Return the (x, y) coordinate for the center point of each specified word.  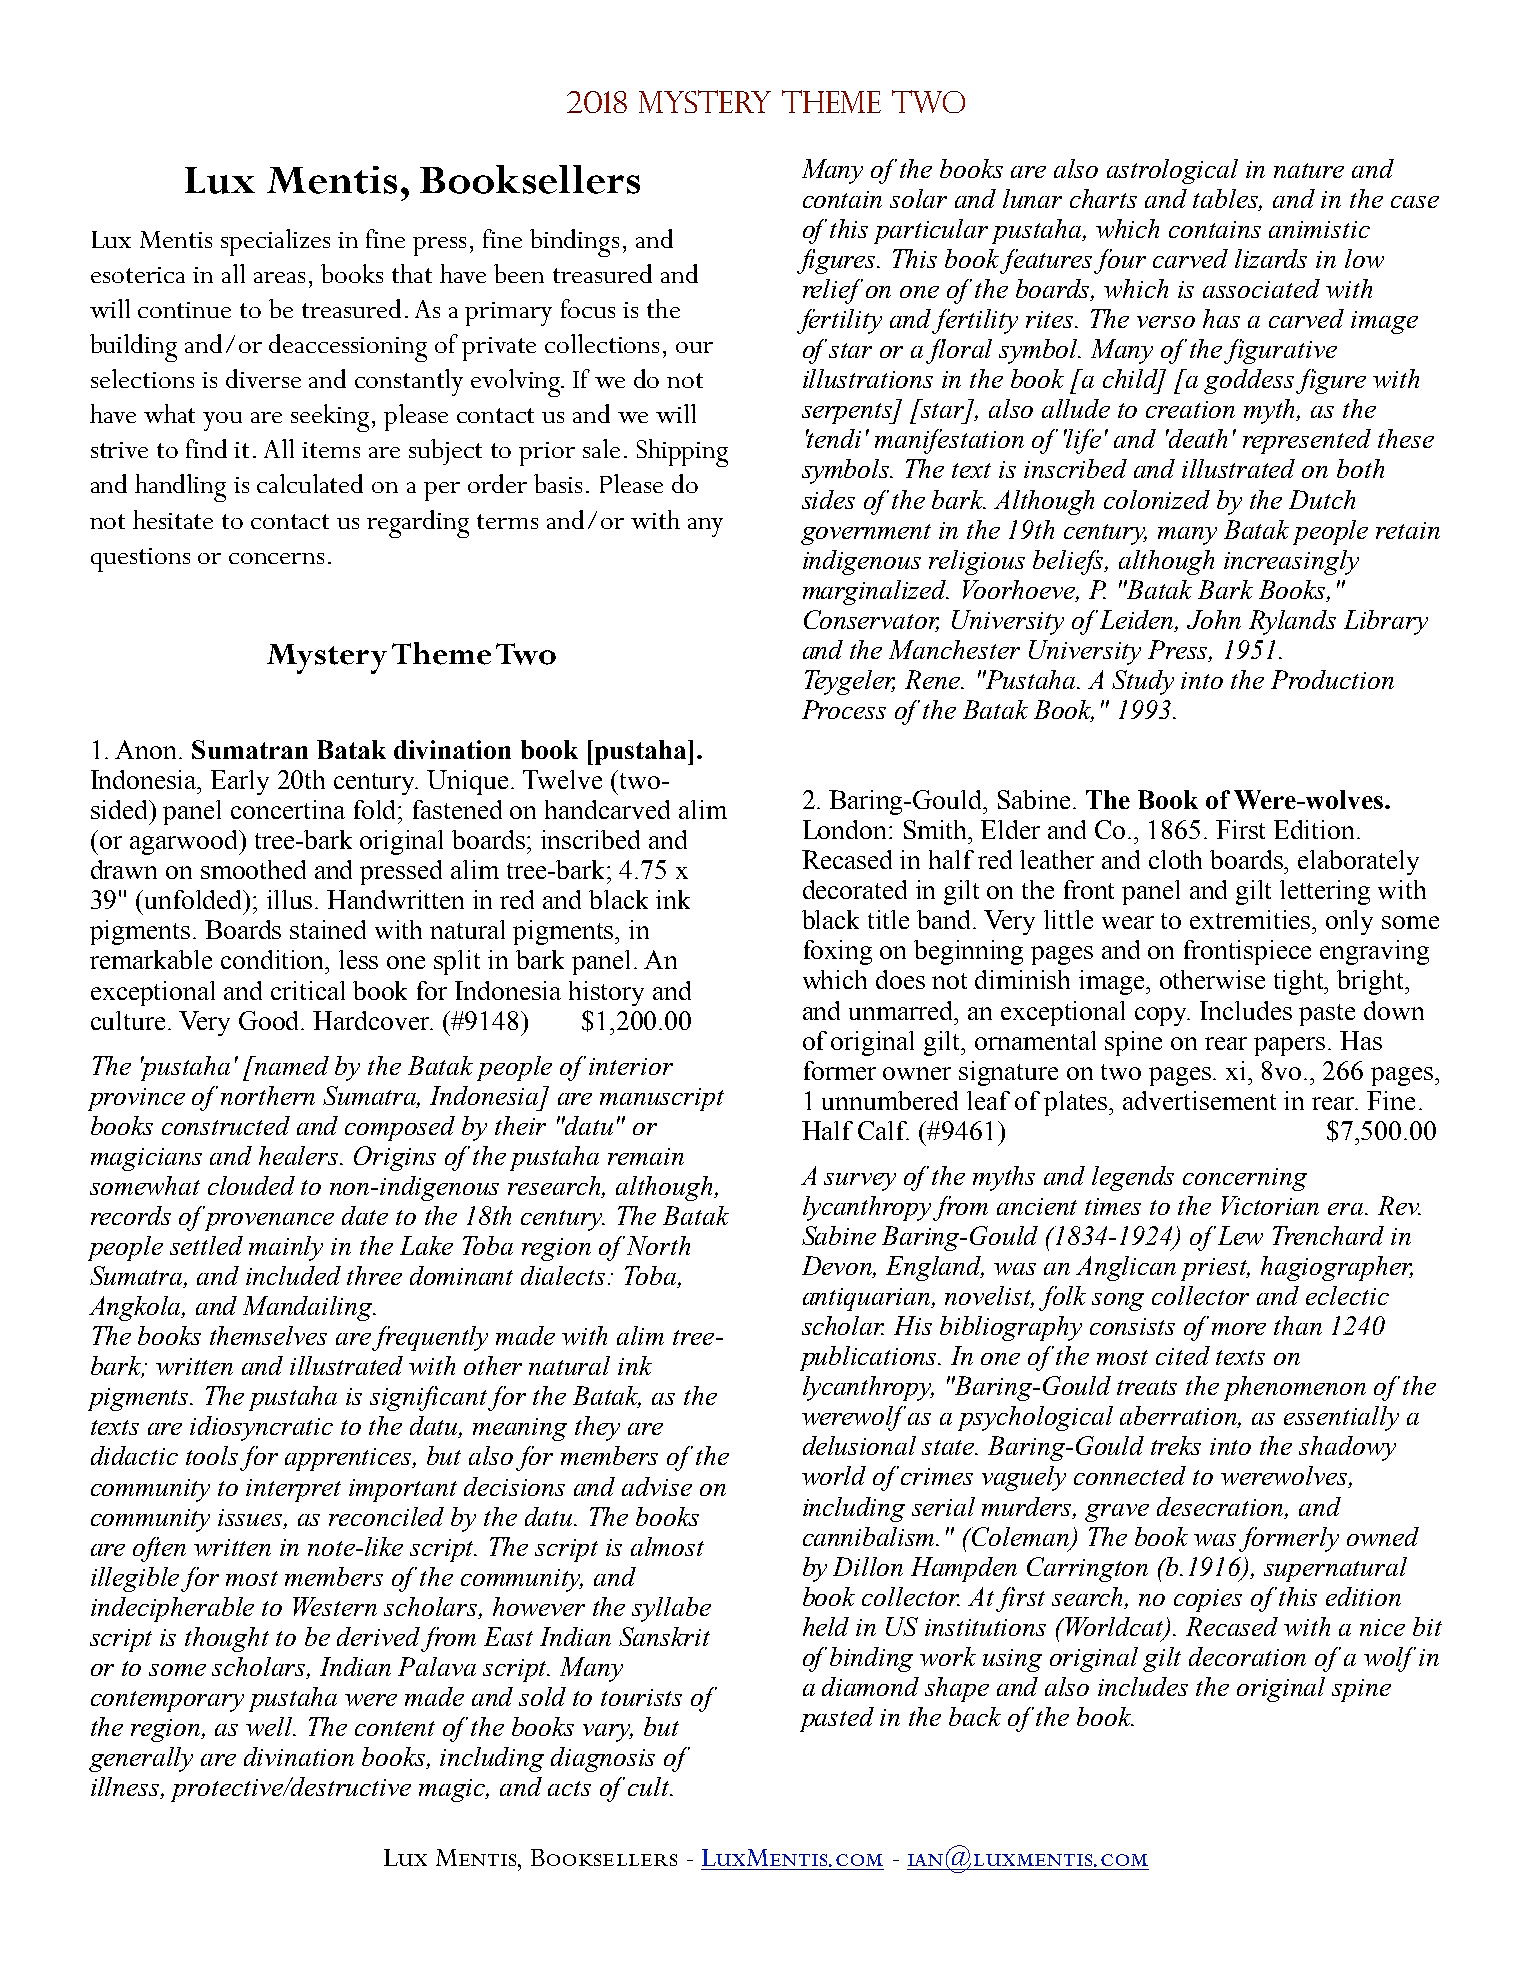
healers (300, 1155)
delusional (859, 1445)
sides (828, 499)
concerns (276, 558)
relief (833, 291)
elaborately (1358, 862)
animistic (1319, 229)
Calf (883, 1130)
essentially (1341, 1418)
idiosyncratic (261, 1428)
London (846, 829)
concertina (288, 809)
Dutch (1322, 499)
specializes (275, 242)
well (271, 1726)
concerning (1245, 1179)
